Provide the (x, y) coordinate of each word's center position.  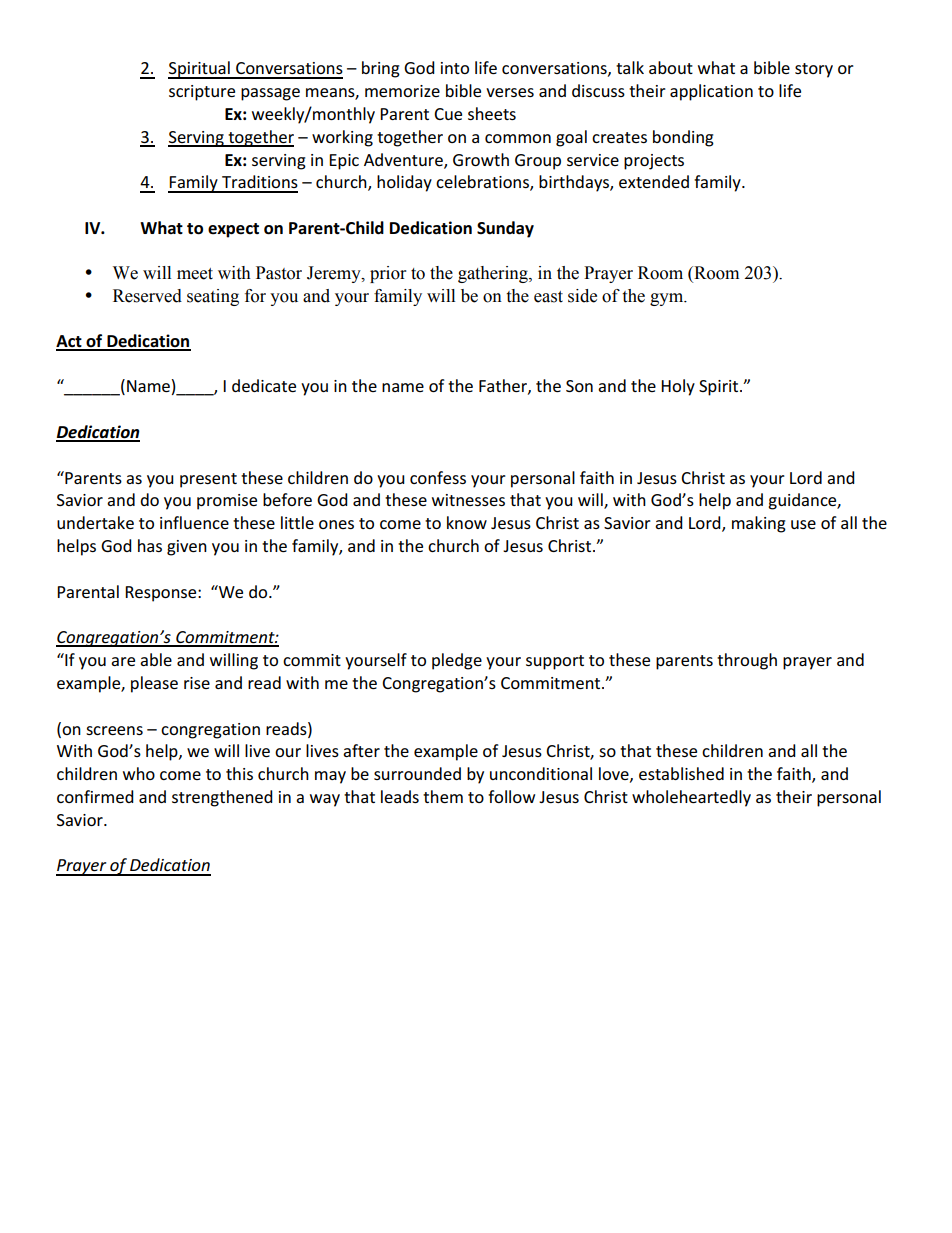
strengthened (222, 798)
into (455, 68)
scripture (202, 93)
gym (668, 299)
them (443, 796)
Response (162, 594)
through (747, 661)
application (711, 92)
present (208, 480)
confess (438, 477)
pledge (457, 661)
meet (195, 274)
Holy (678, 387)
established (681, 773)
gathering (494, 274)
